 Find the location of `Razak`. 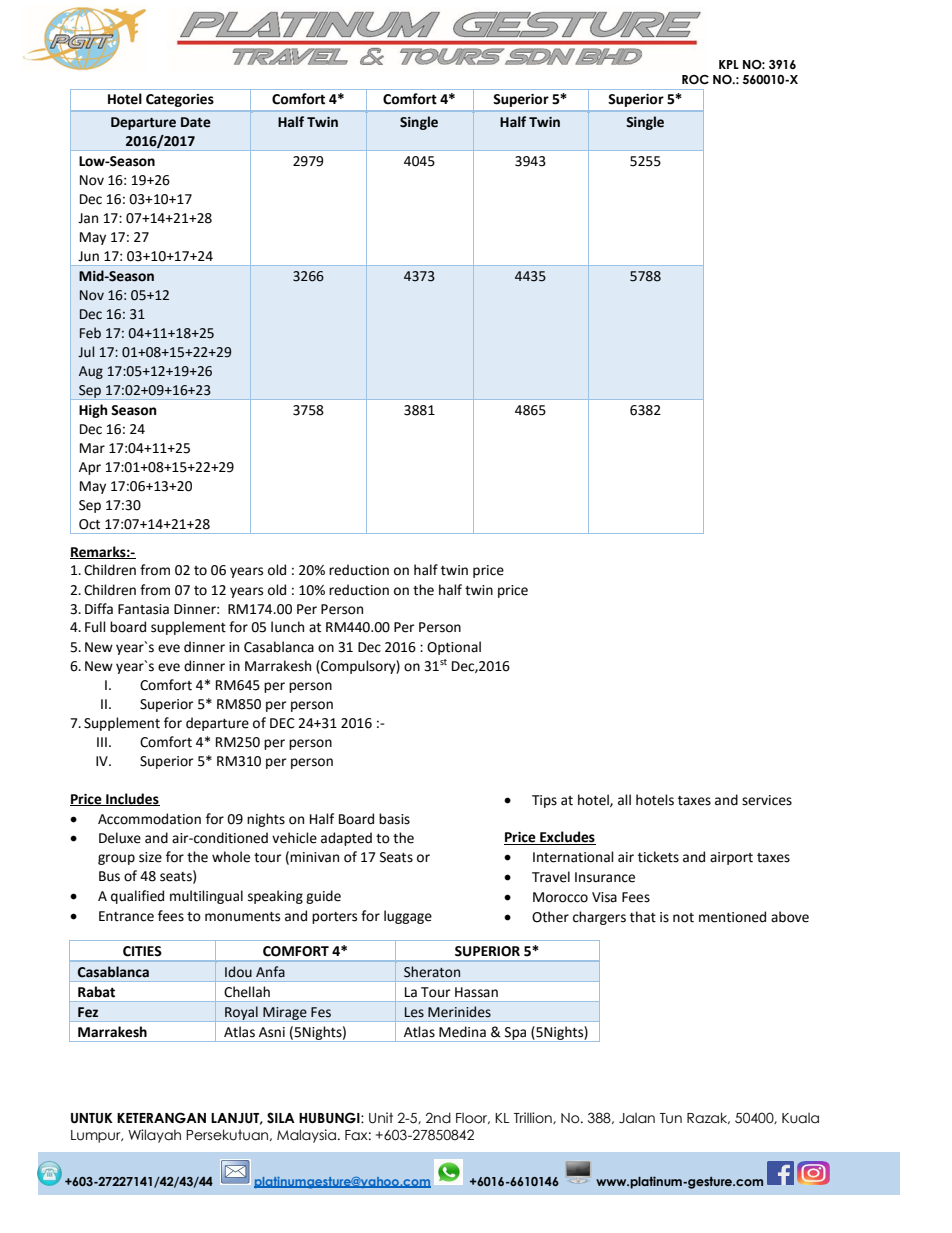

Razak is located at coordinates (708, 1118).
